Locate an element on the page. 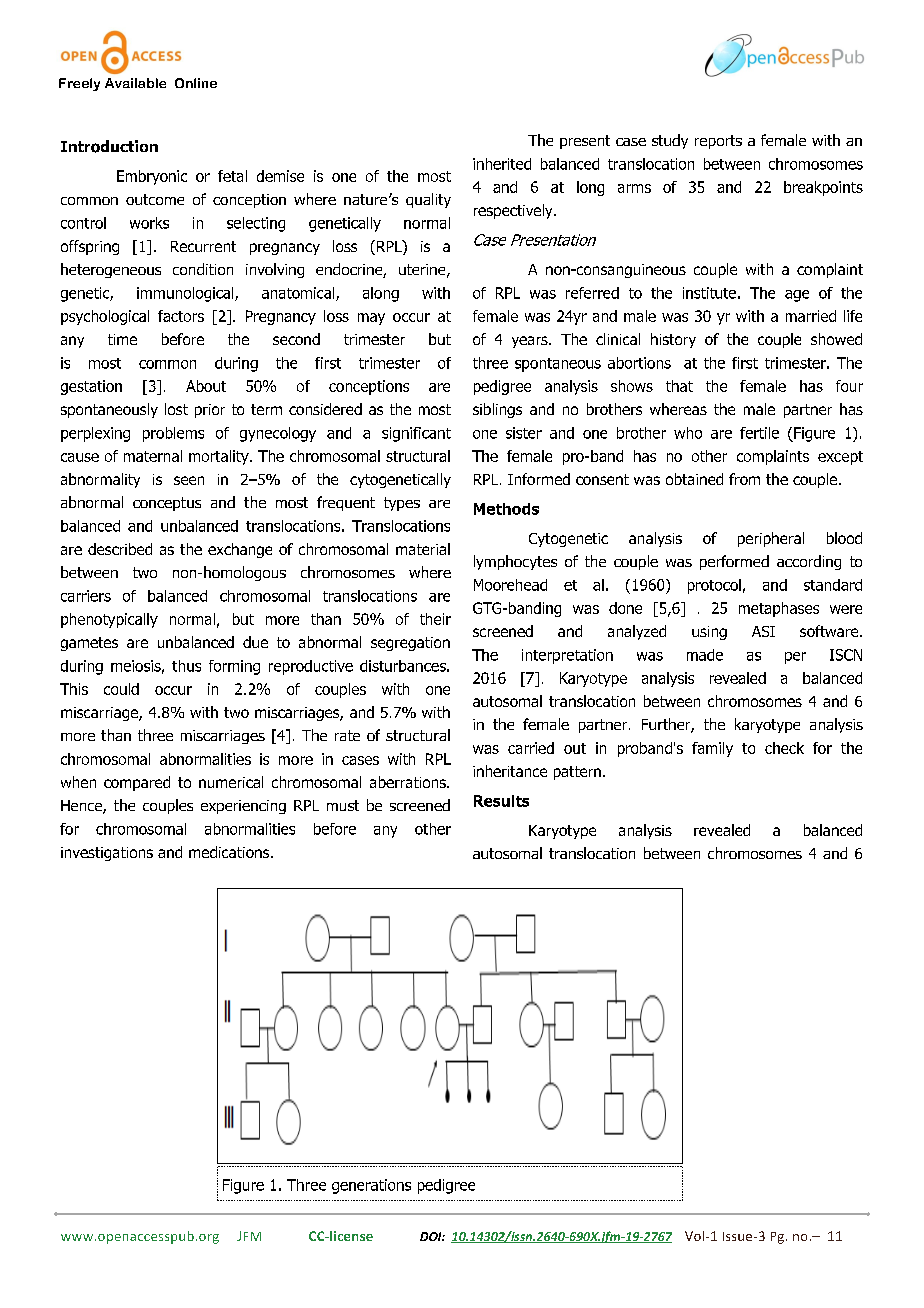 The image size is (924, 1308). compared is located at coordinates (137, 783).
